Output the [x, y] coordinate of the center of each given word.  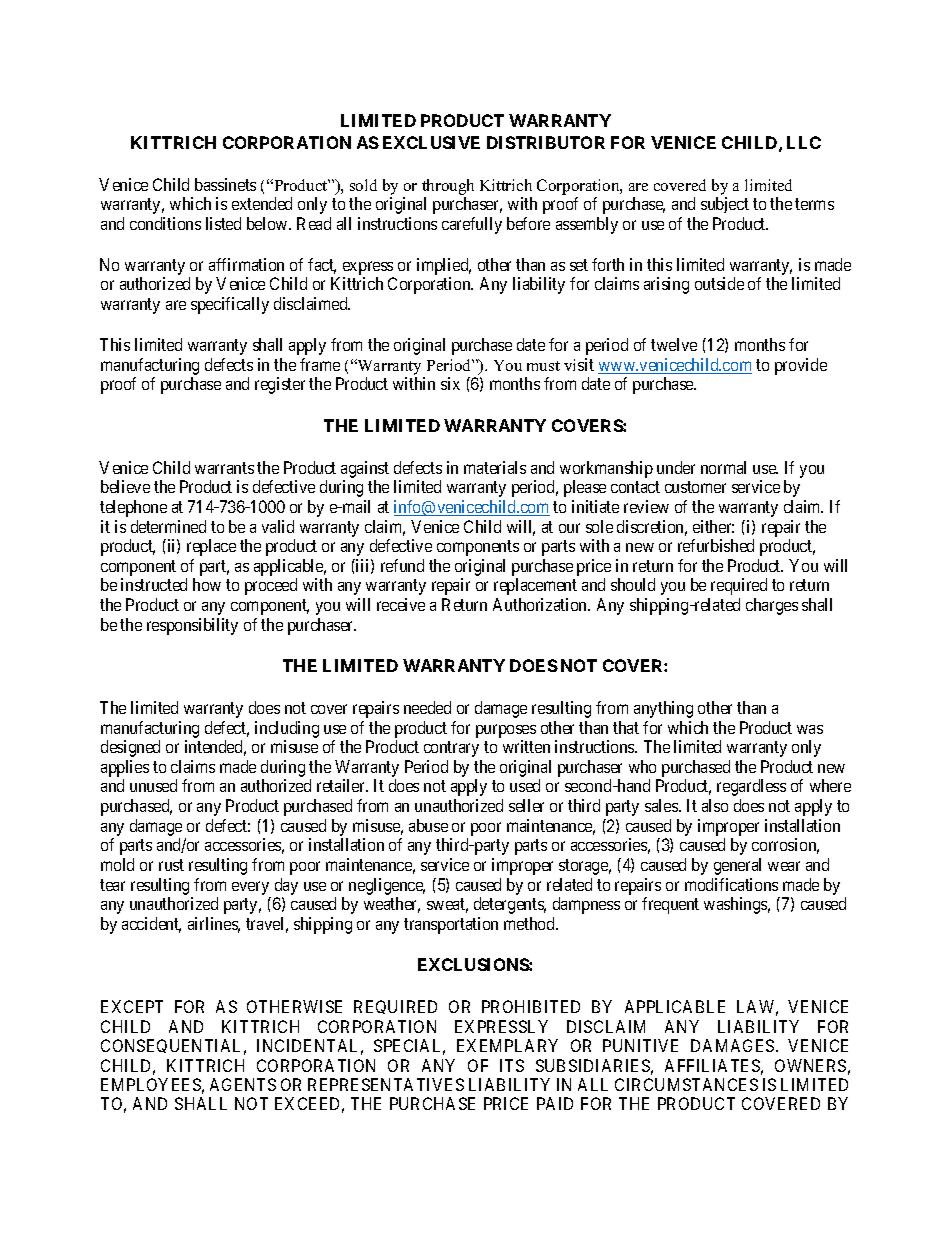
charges [772, 606]
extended [262, 203]
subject [725, 205]
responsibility [192, 626]
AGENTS [243, 1084]
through [448, 187]
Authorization [541, 604]
